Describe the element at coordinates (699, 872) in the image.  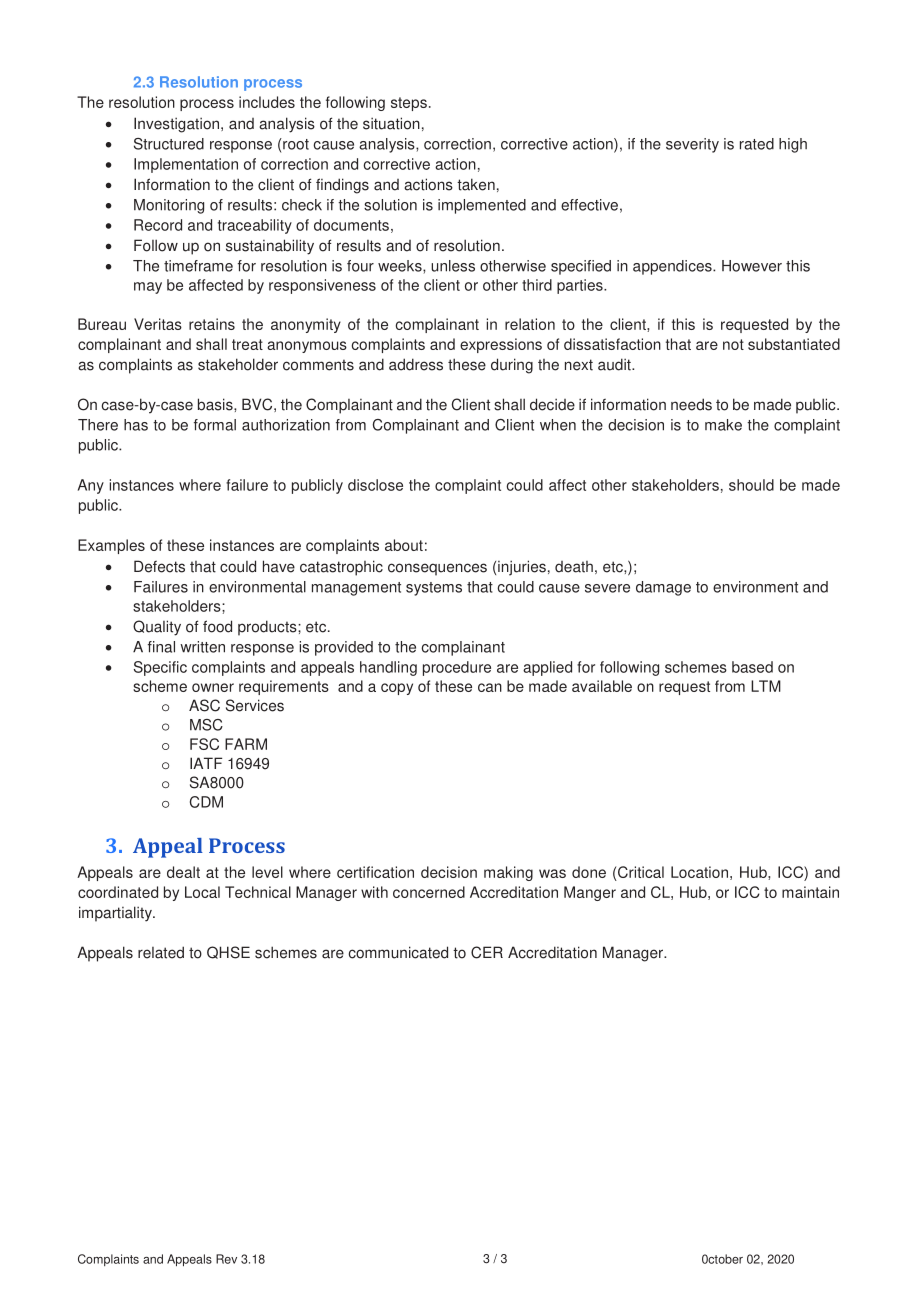
I see `Location` at that location.
